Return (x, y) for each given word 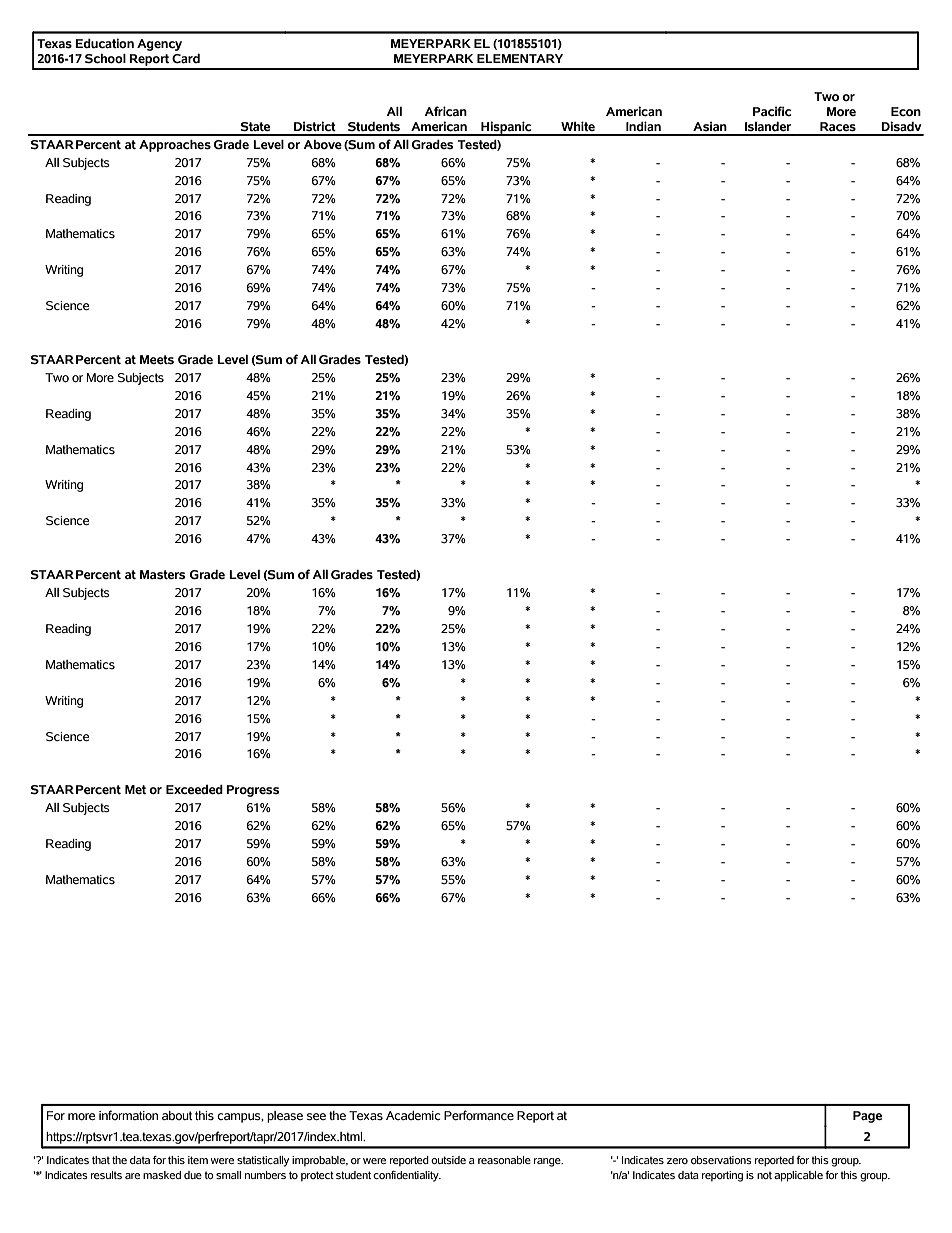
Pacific (772, 111)
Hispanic (506, 128)
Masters (162, 575)
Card (186, 59)
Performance (479, 1115)
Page (867, 1117)
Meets (157, 360)
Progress (252, 791)
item (198, 1160)
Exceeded (194, 790)
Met (135, 789)
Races (838, 127)
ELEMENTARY (520, 58)
